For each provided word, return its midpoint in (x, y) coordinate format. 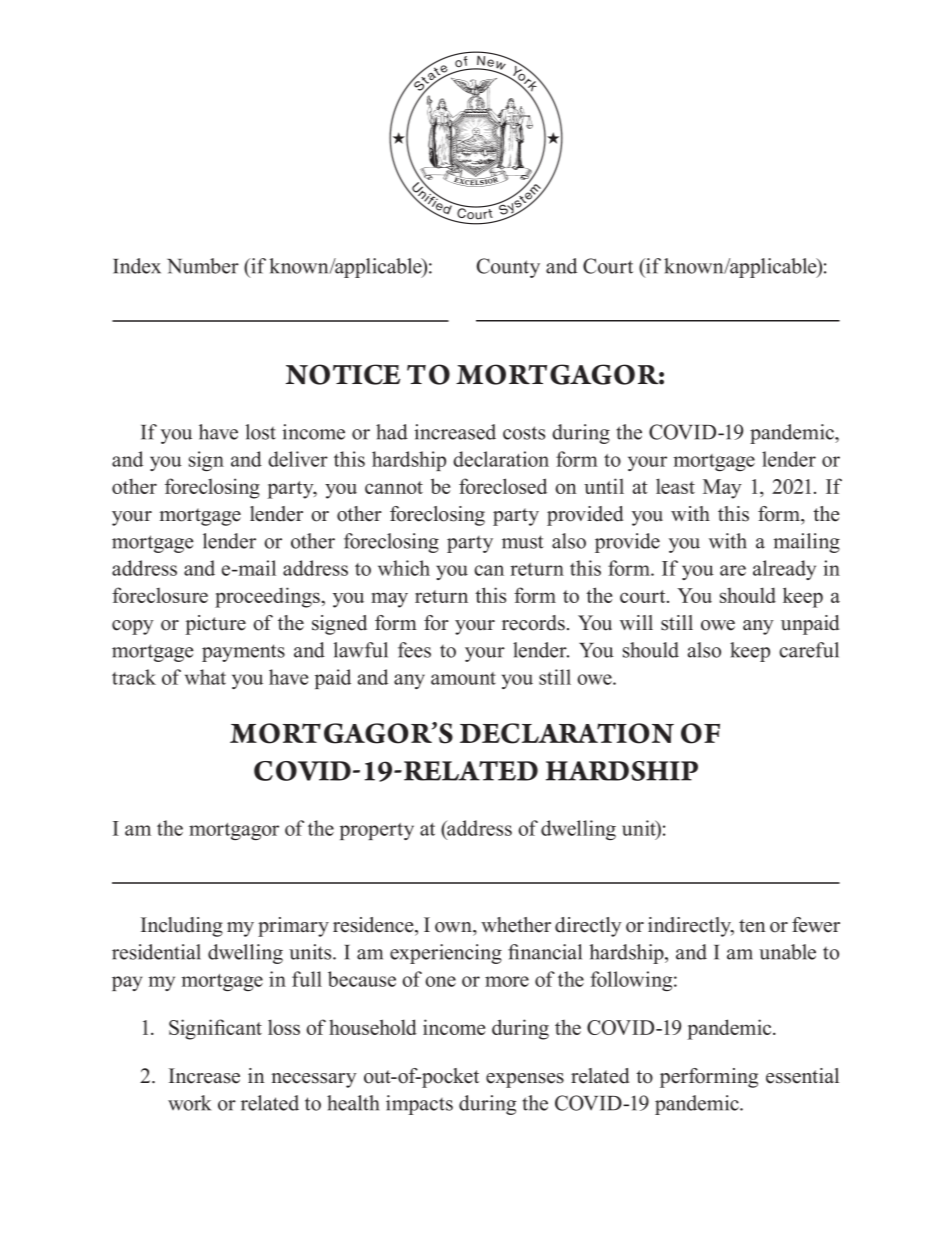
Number (203, 266)
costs (524, 433)
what (205, 677)
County (508, 268)
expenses (525, 1080)
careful (809, 650)
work (189, 1103)
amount (463, 678)
